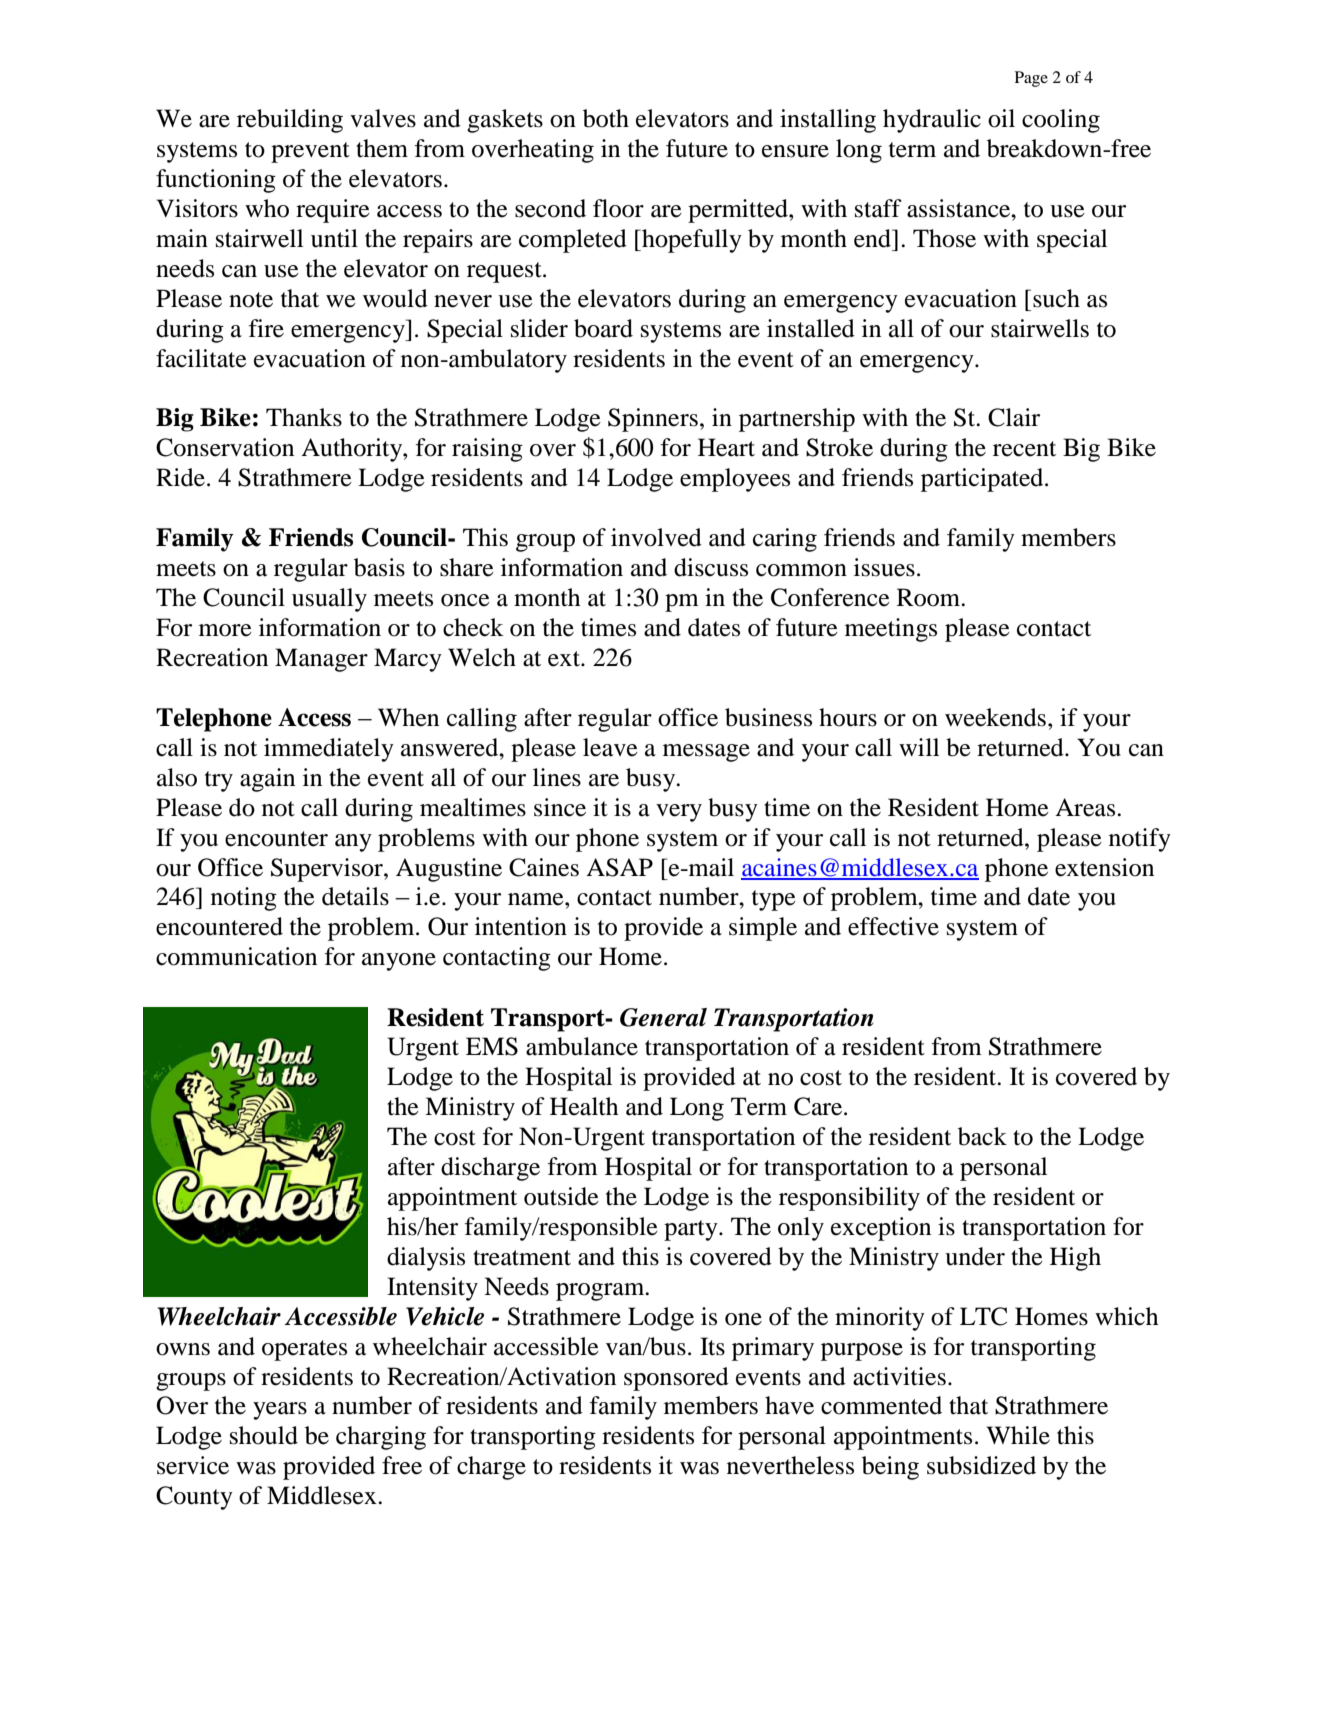 The width and height of the page is (1327, 1718). I want to click on ambulance, so click(582, 1046).
